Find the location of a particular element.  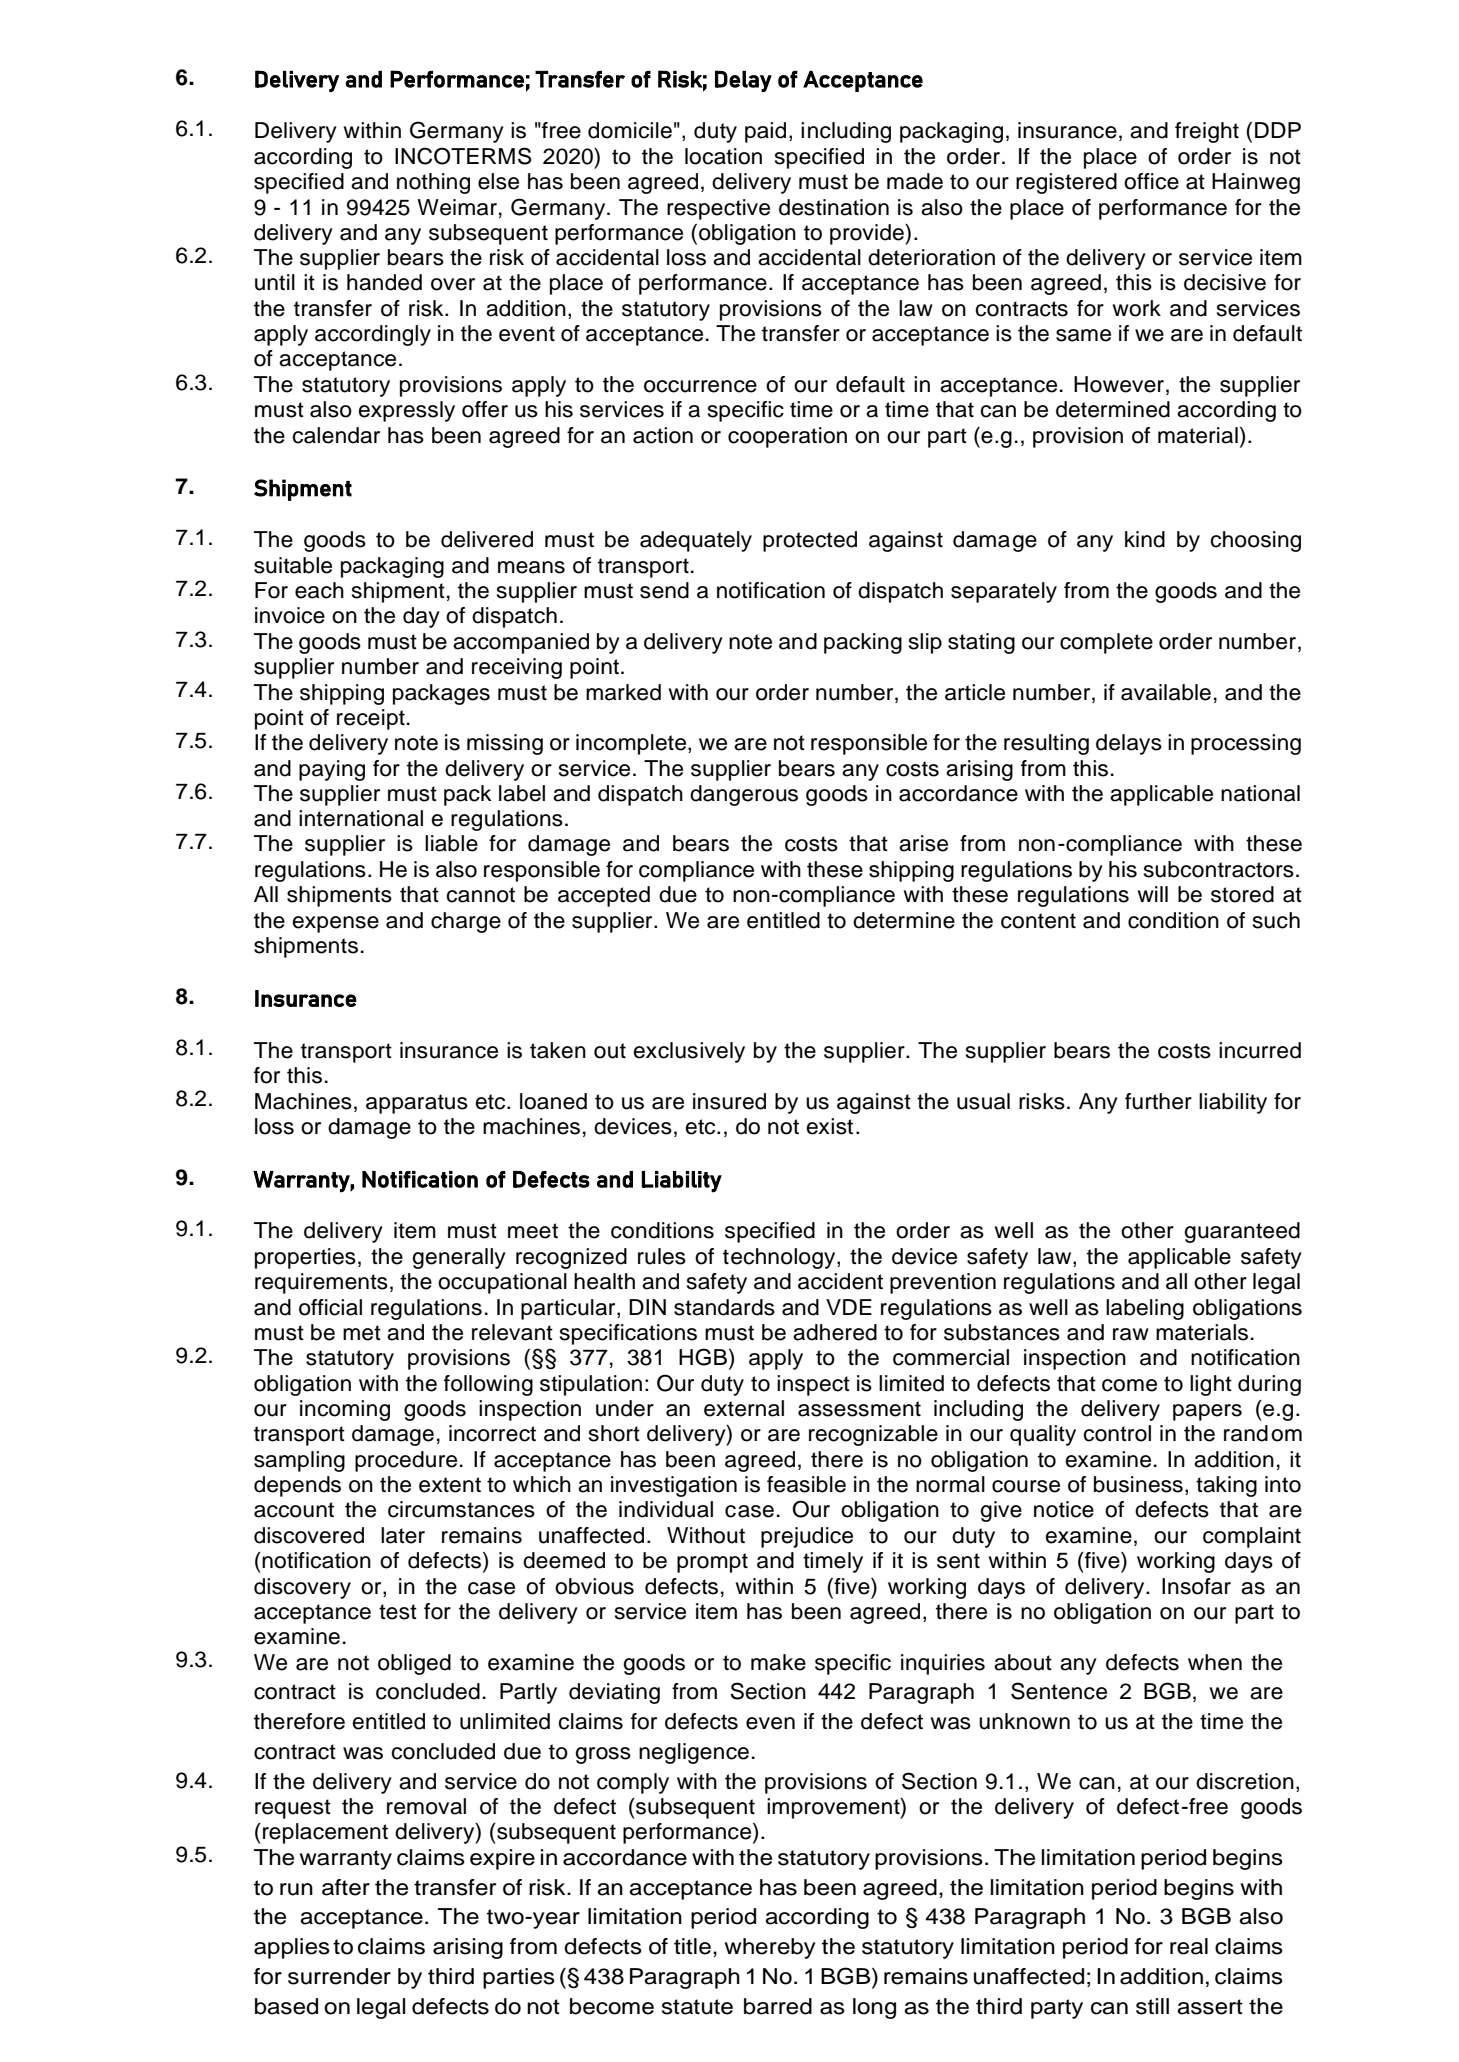

each is located at coordinates (319, 590).
